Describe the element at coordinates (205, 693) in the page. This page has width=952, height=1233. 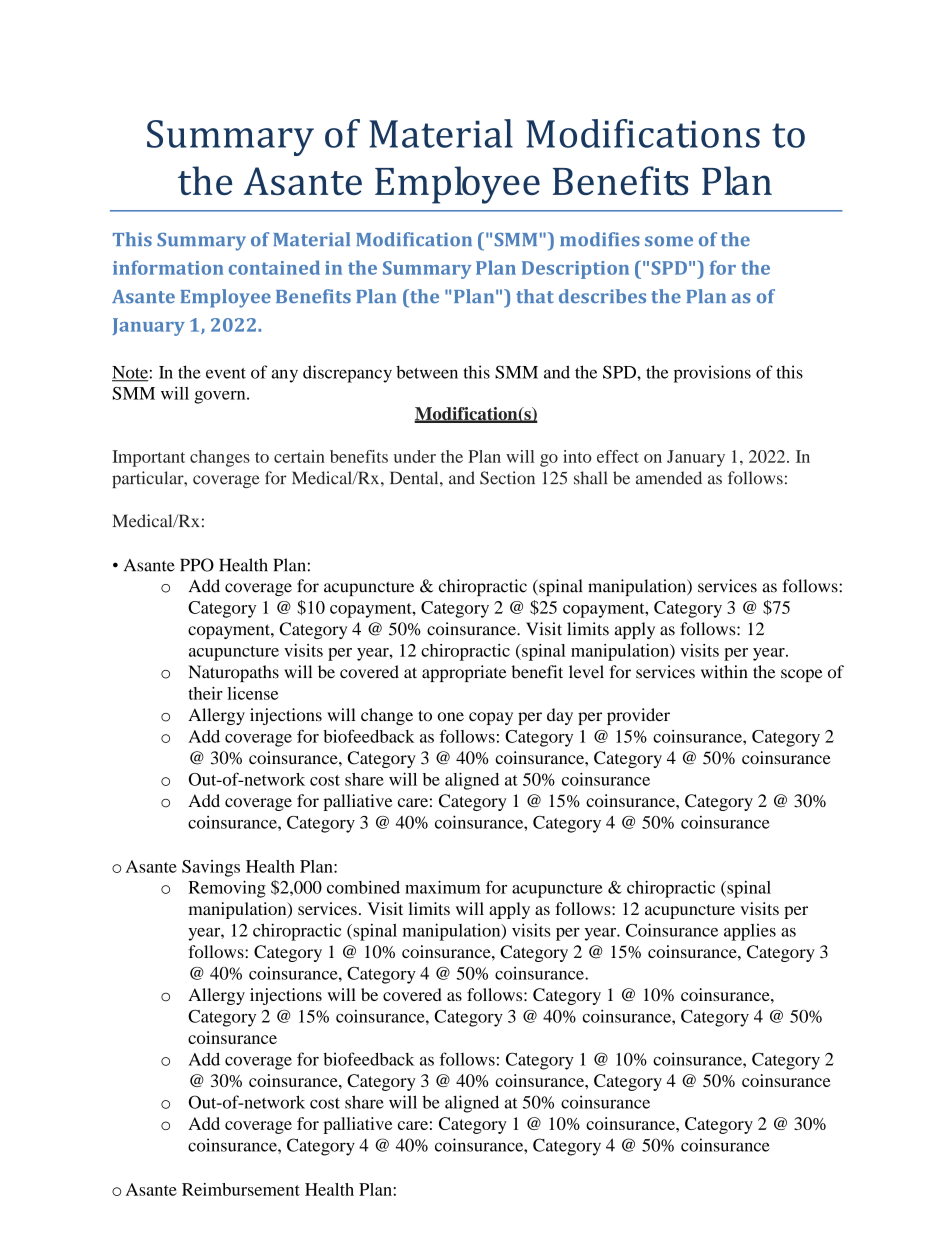
I see `their` at that location.
